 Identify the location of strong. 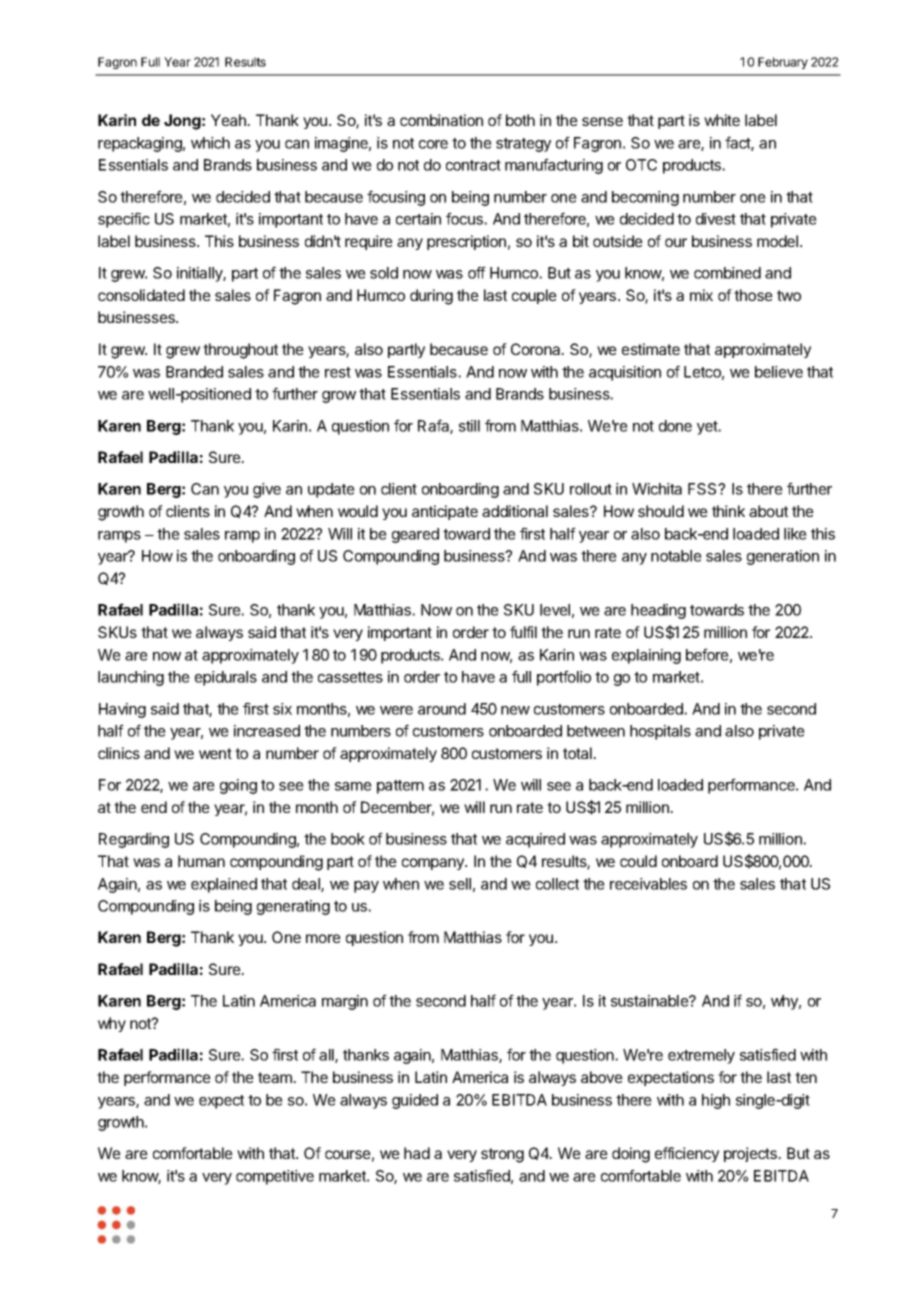
(502, 1155).
